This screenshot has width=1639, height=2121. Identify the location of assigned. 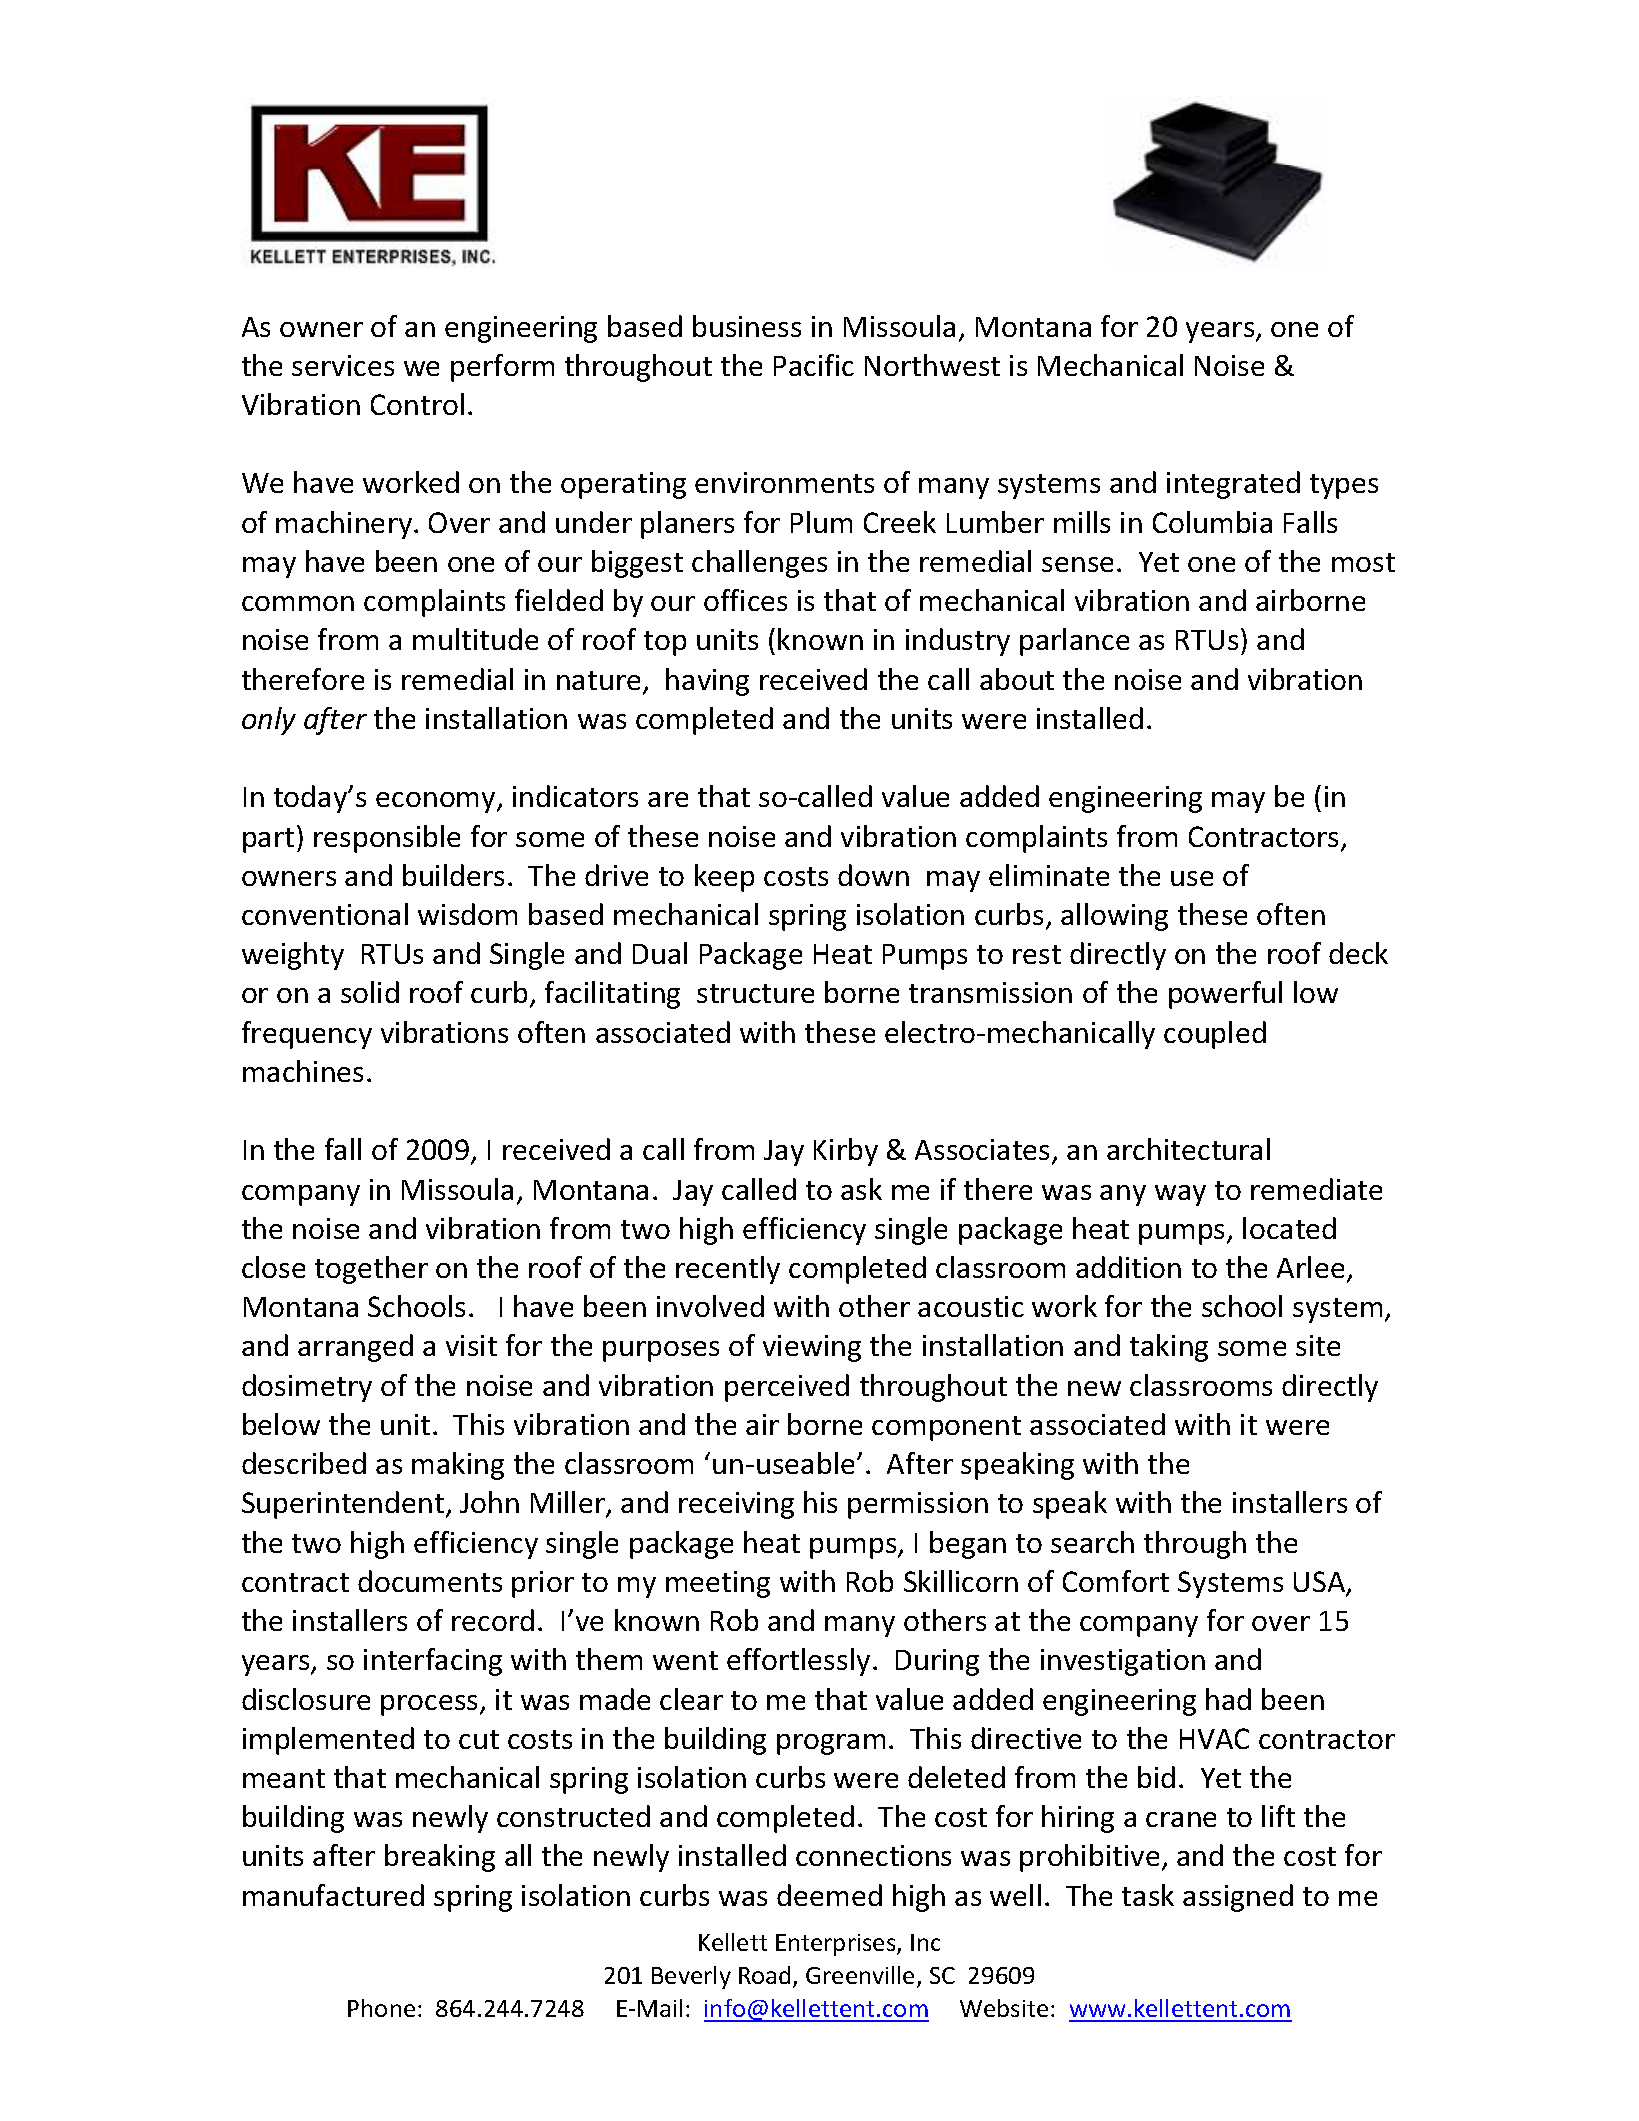
(1238, 1898).
